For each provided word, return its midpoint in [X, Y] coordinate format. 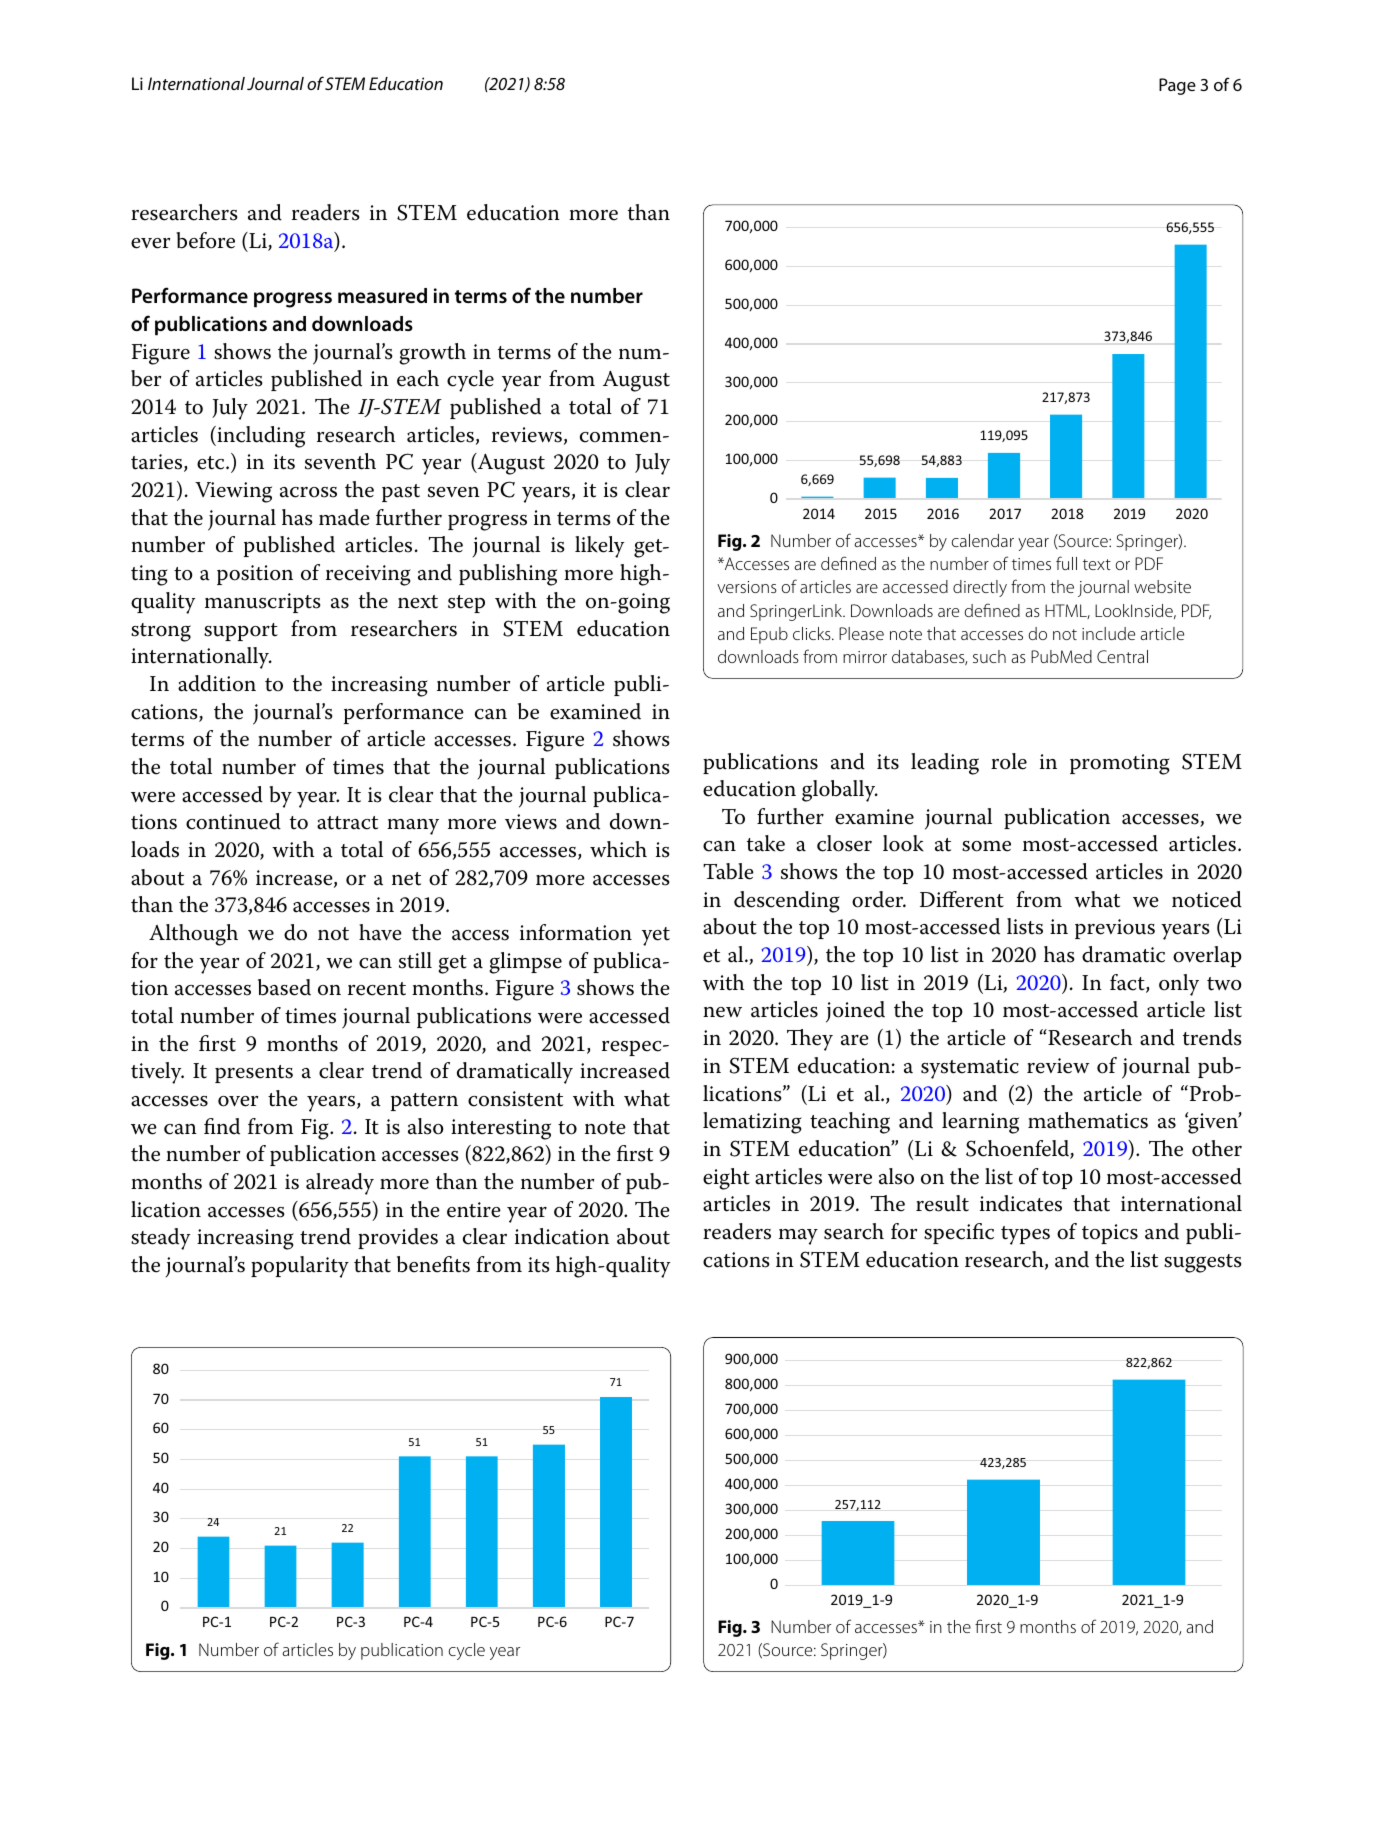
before [205, 240]
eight [726, 1179]
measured [382, 296]
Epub [769, 635]
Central [1122, 656]
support [241, 632]
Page [1177, 86]
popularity [300, 1267]
